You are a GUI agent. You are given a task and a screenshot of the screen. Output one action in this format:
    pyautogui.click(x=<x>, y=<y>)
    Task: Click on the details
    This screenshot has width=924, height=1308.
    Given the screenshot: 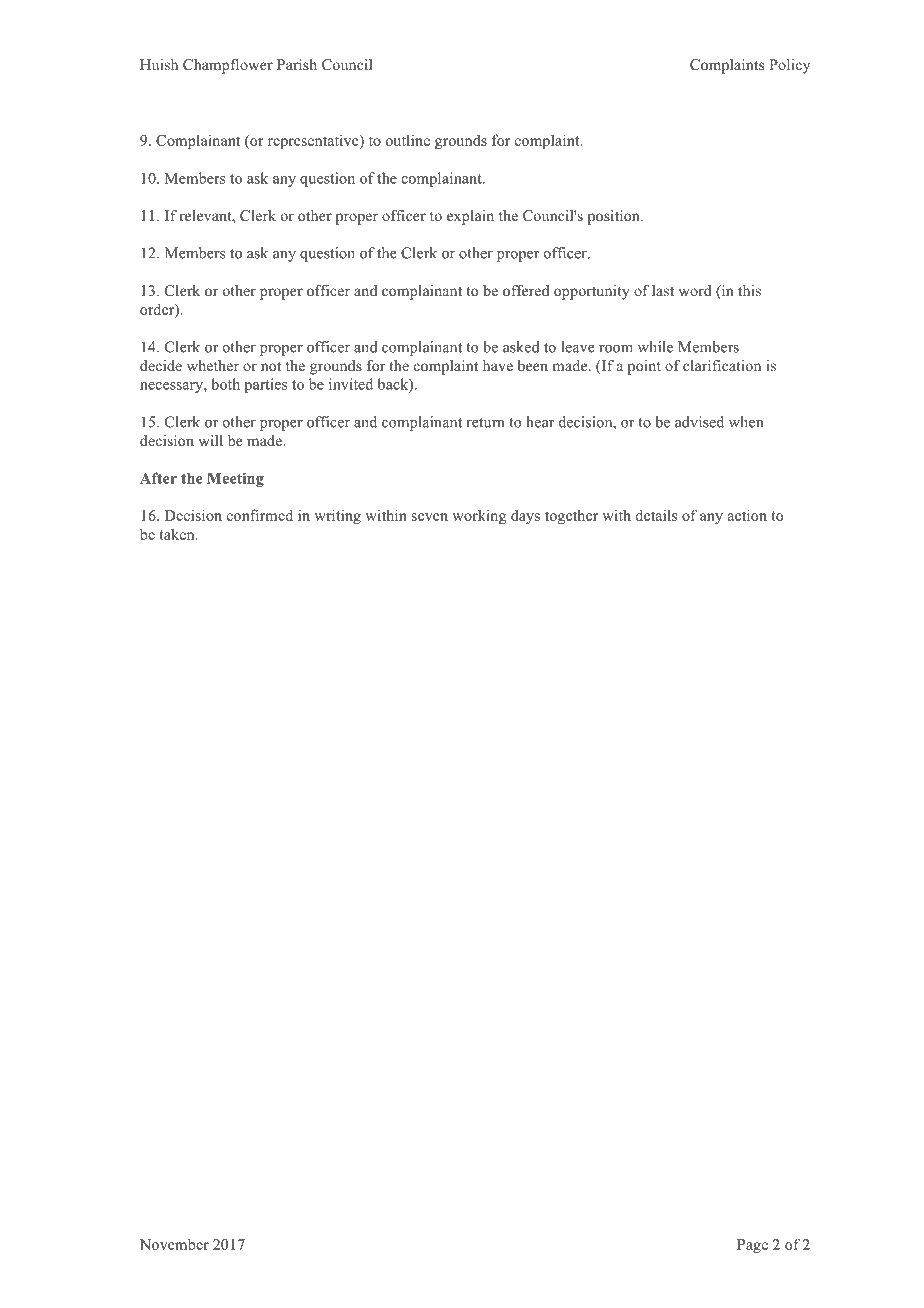 What is the action you would take?
    pyautogui.click(x=656, y=515)
